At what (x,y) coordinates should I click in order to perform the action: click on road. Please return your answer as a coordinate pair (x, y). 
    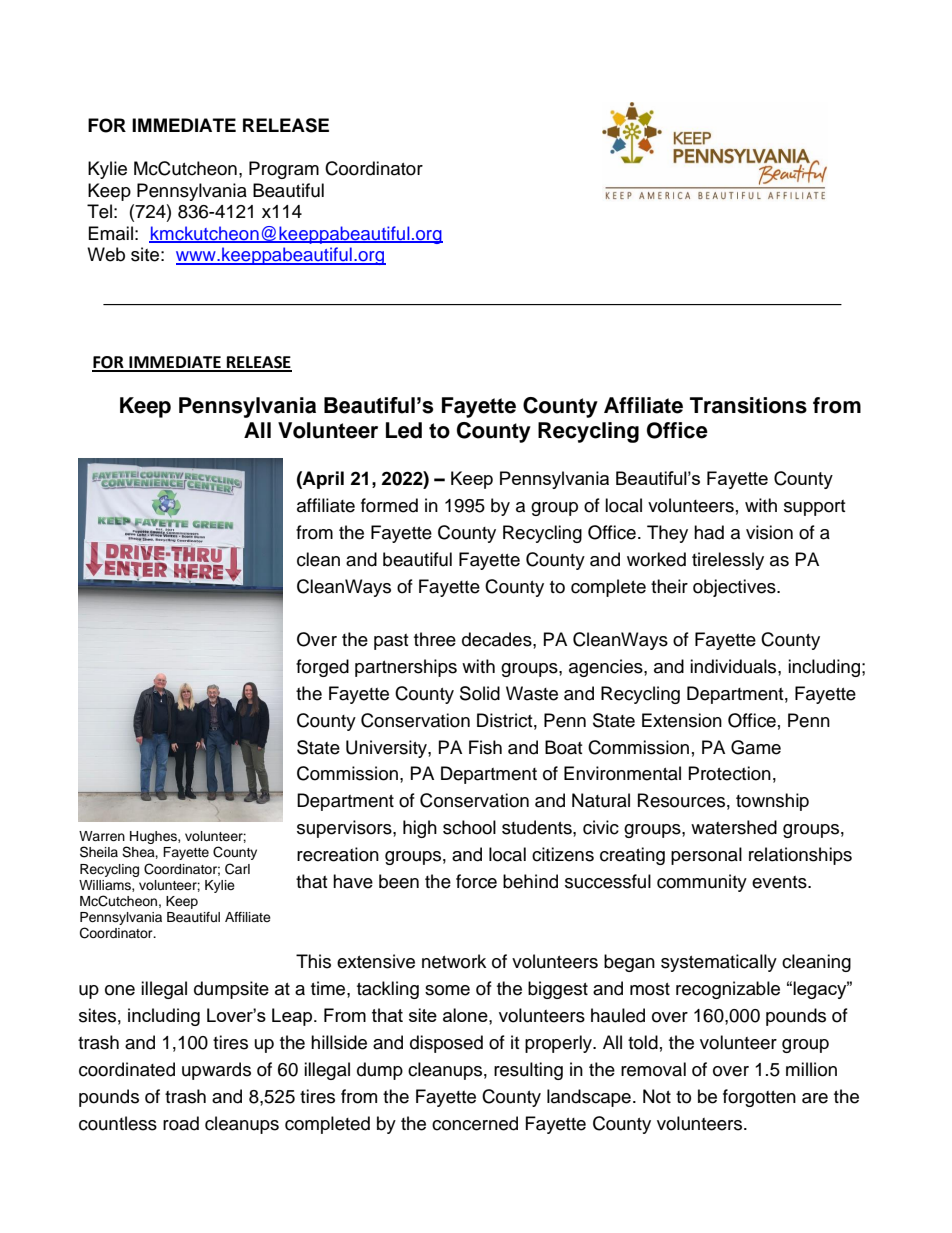
    Looking at the image, I should click on (181, 1123).
